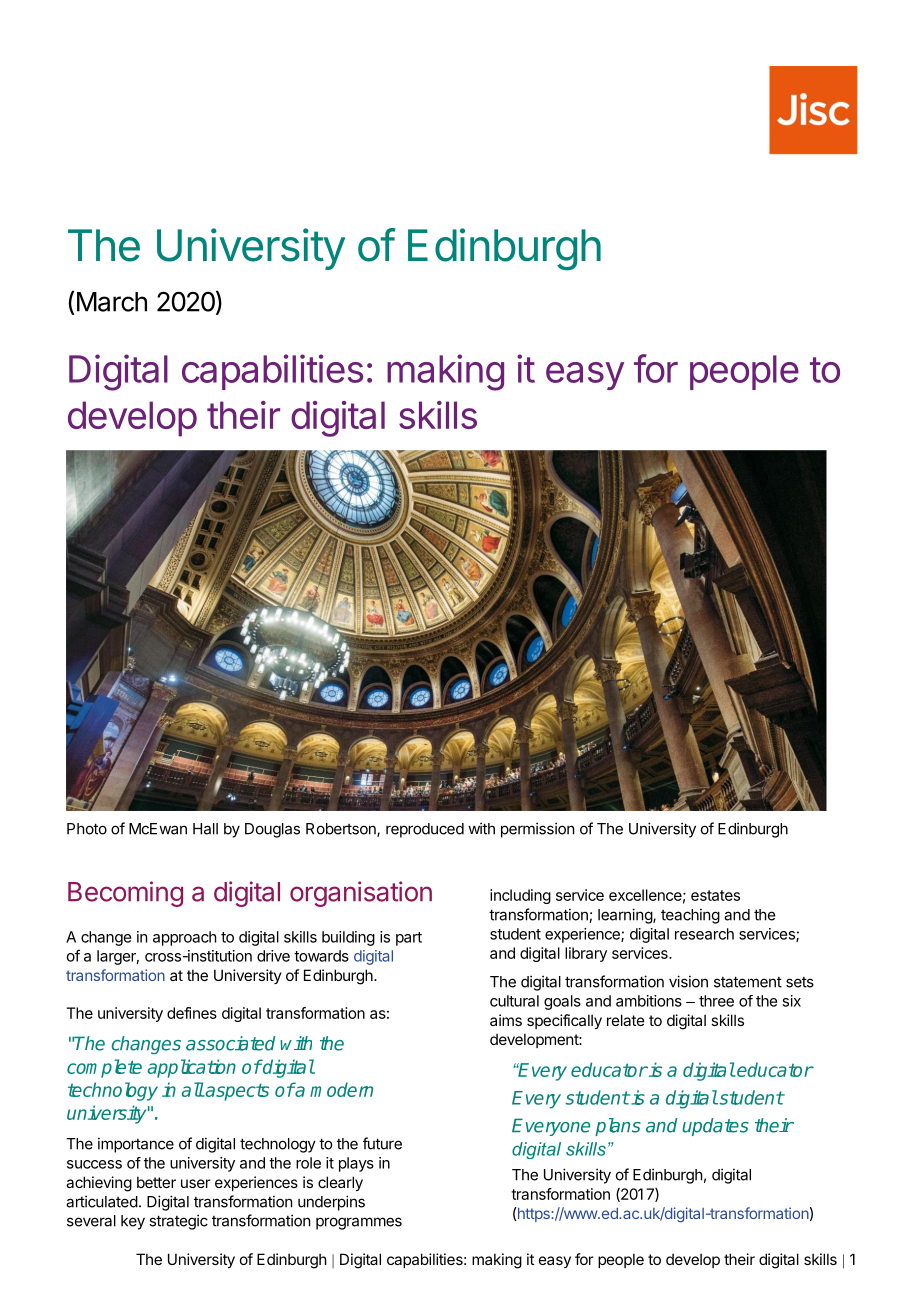 The image size is (924, 1308). I want to click on March, so click(112, 302).
